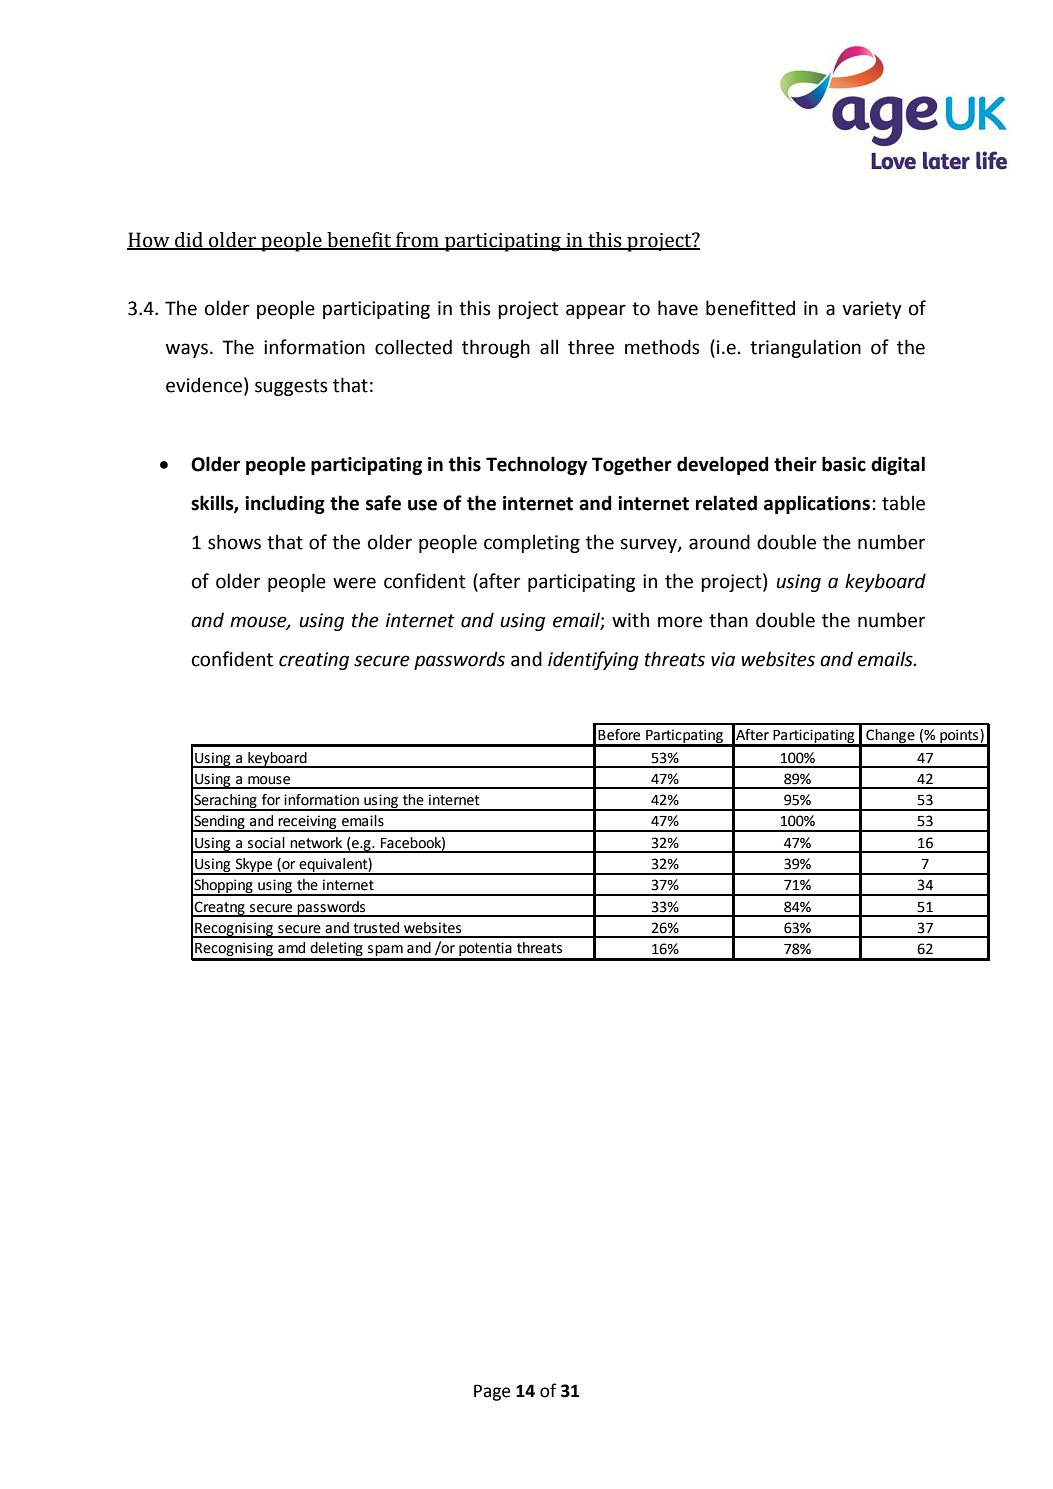  I want to click on identifying, so click(593, 660).
